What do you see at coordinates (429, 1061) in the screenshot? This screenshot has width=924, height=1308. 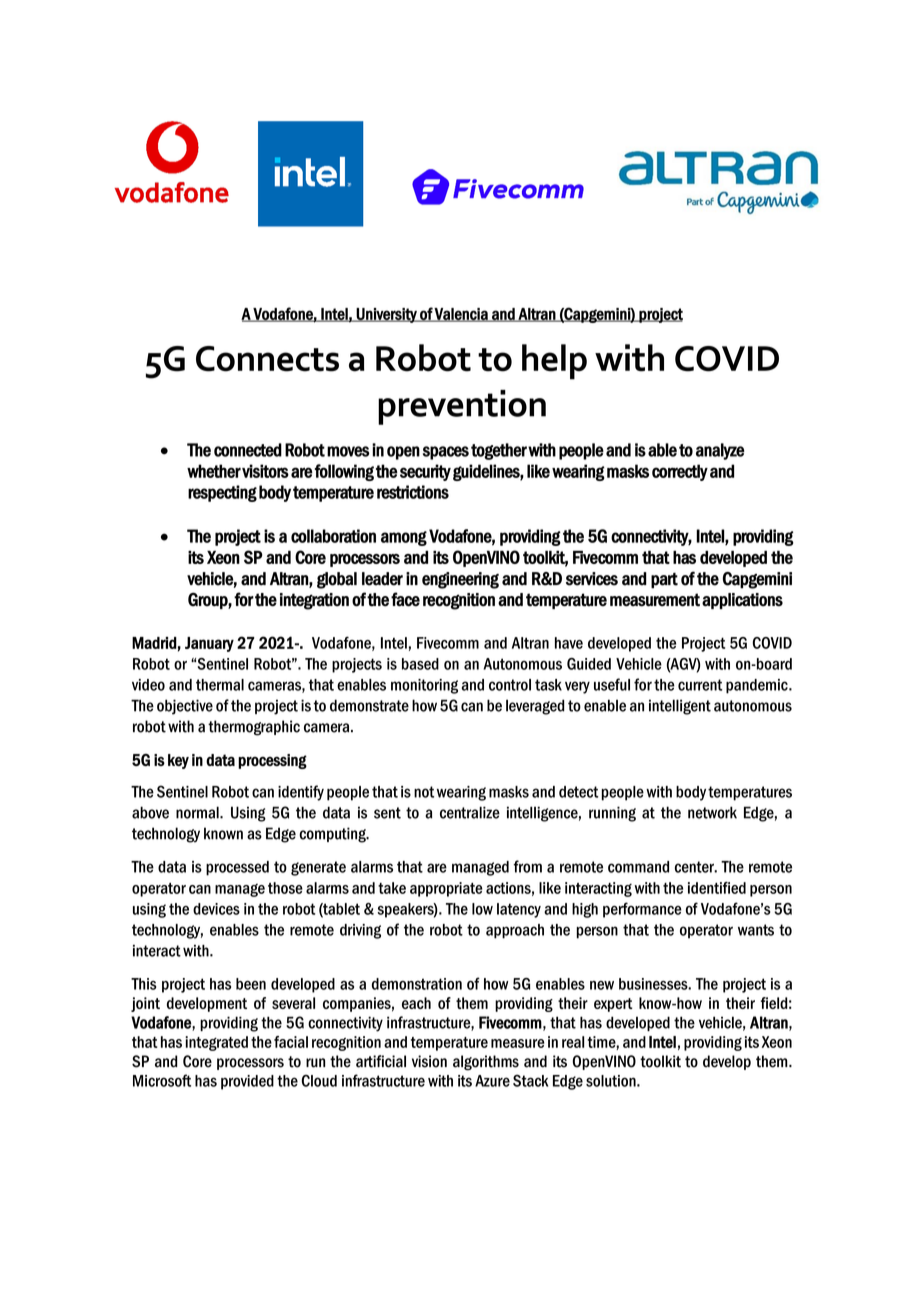 I see `vision` at bounding box center [429, 1061].
